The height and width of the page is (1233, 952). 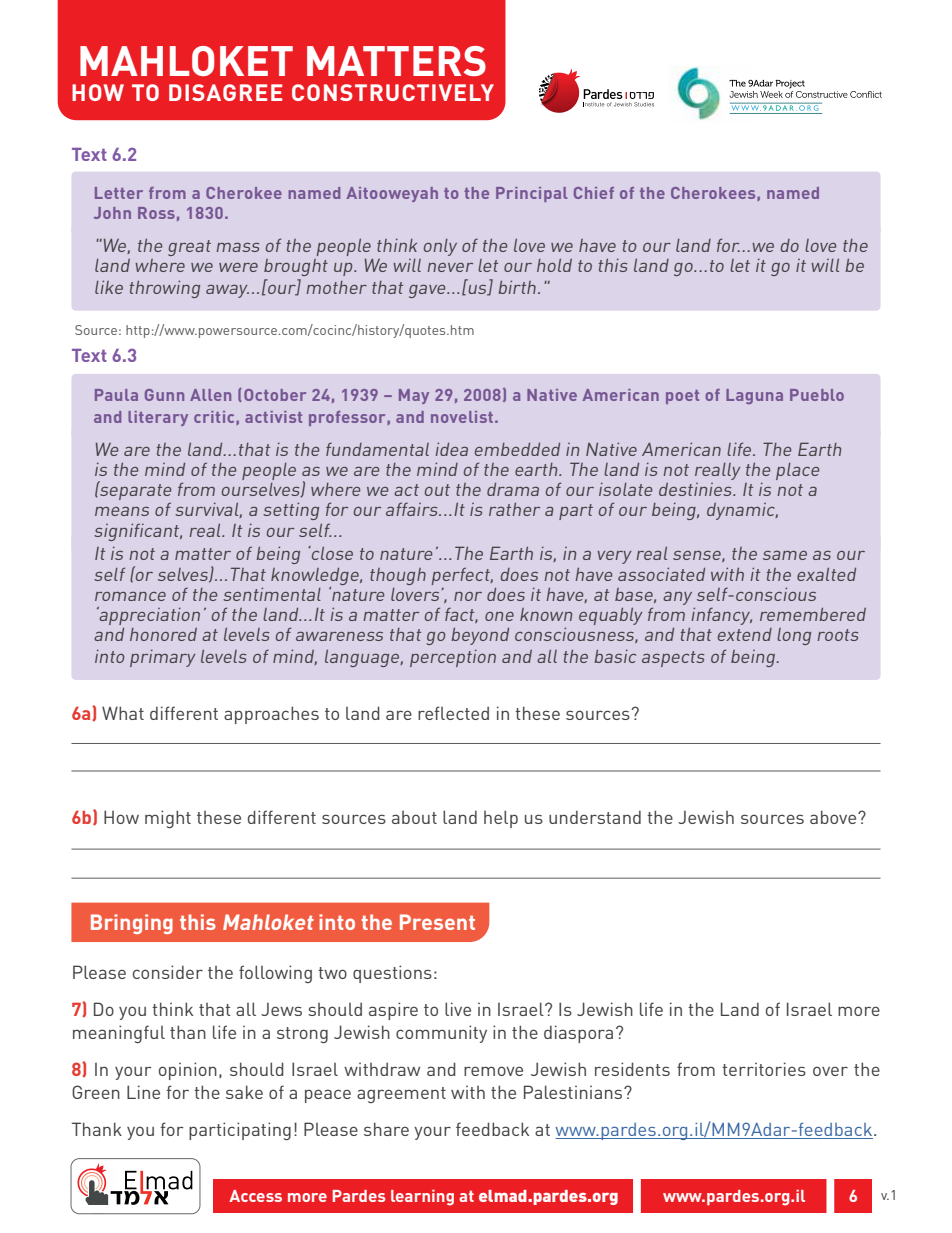 I want to click on DISAGREE, so click(x=225, y=92).
